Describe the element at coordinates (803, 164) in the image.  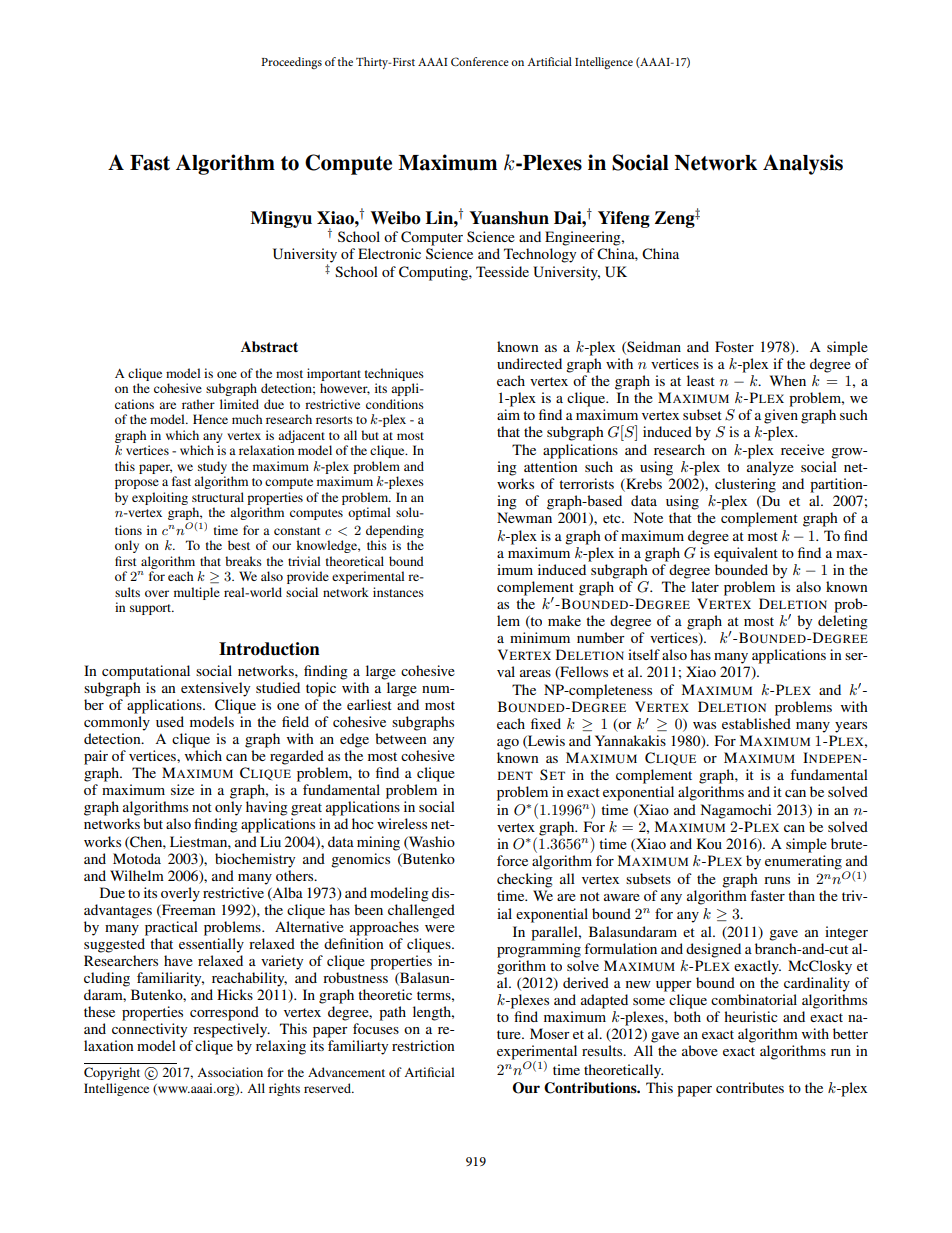
I see `Analysis` at that location.
